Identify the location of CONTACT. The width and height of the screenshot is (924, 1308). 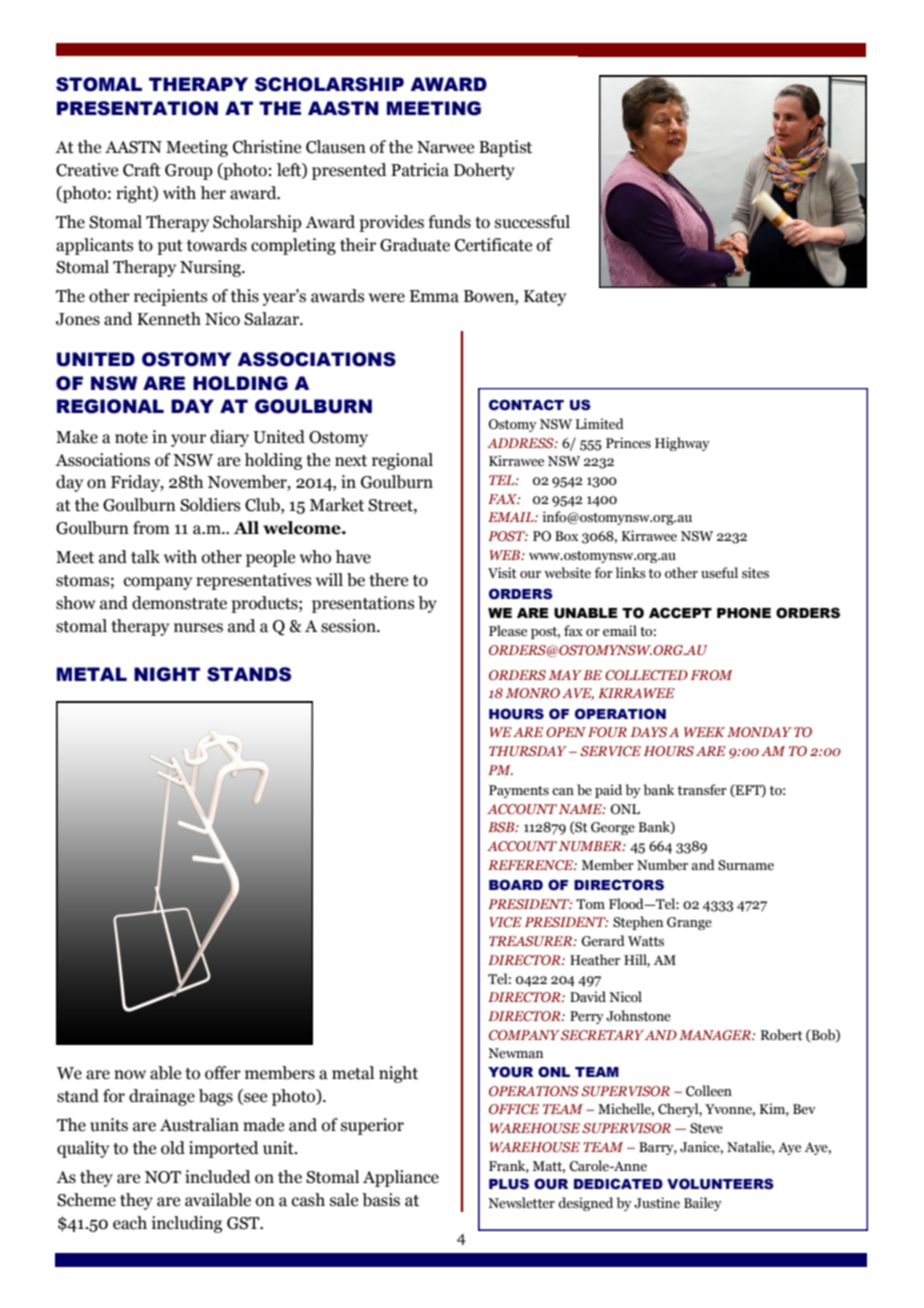
(526, 405).
